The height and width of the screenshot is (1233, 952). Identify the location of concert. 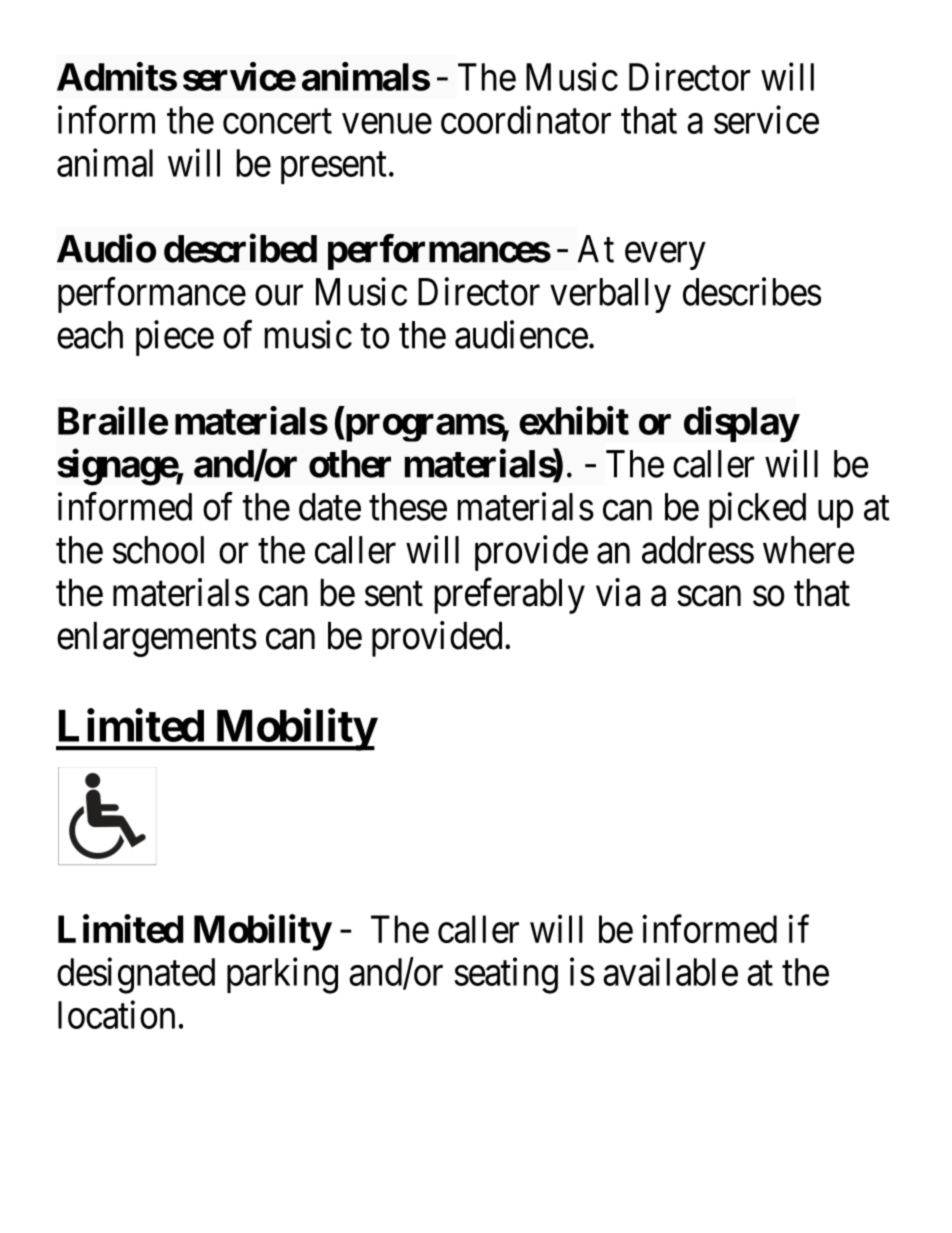
(277, 121).
